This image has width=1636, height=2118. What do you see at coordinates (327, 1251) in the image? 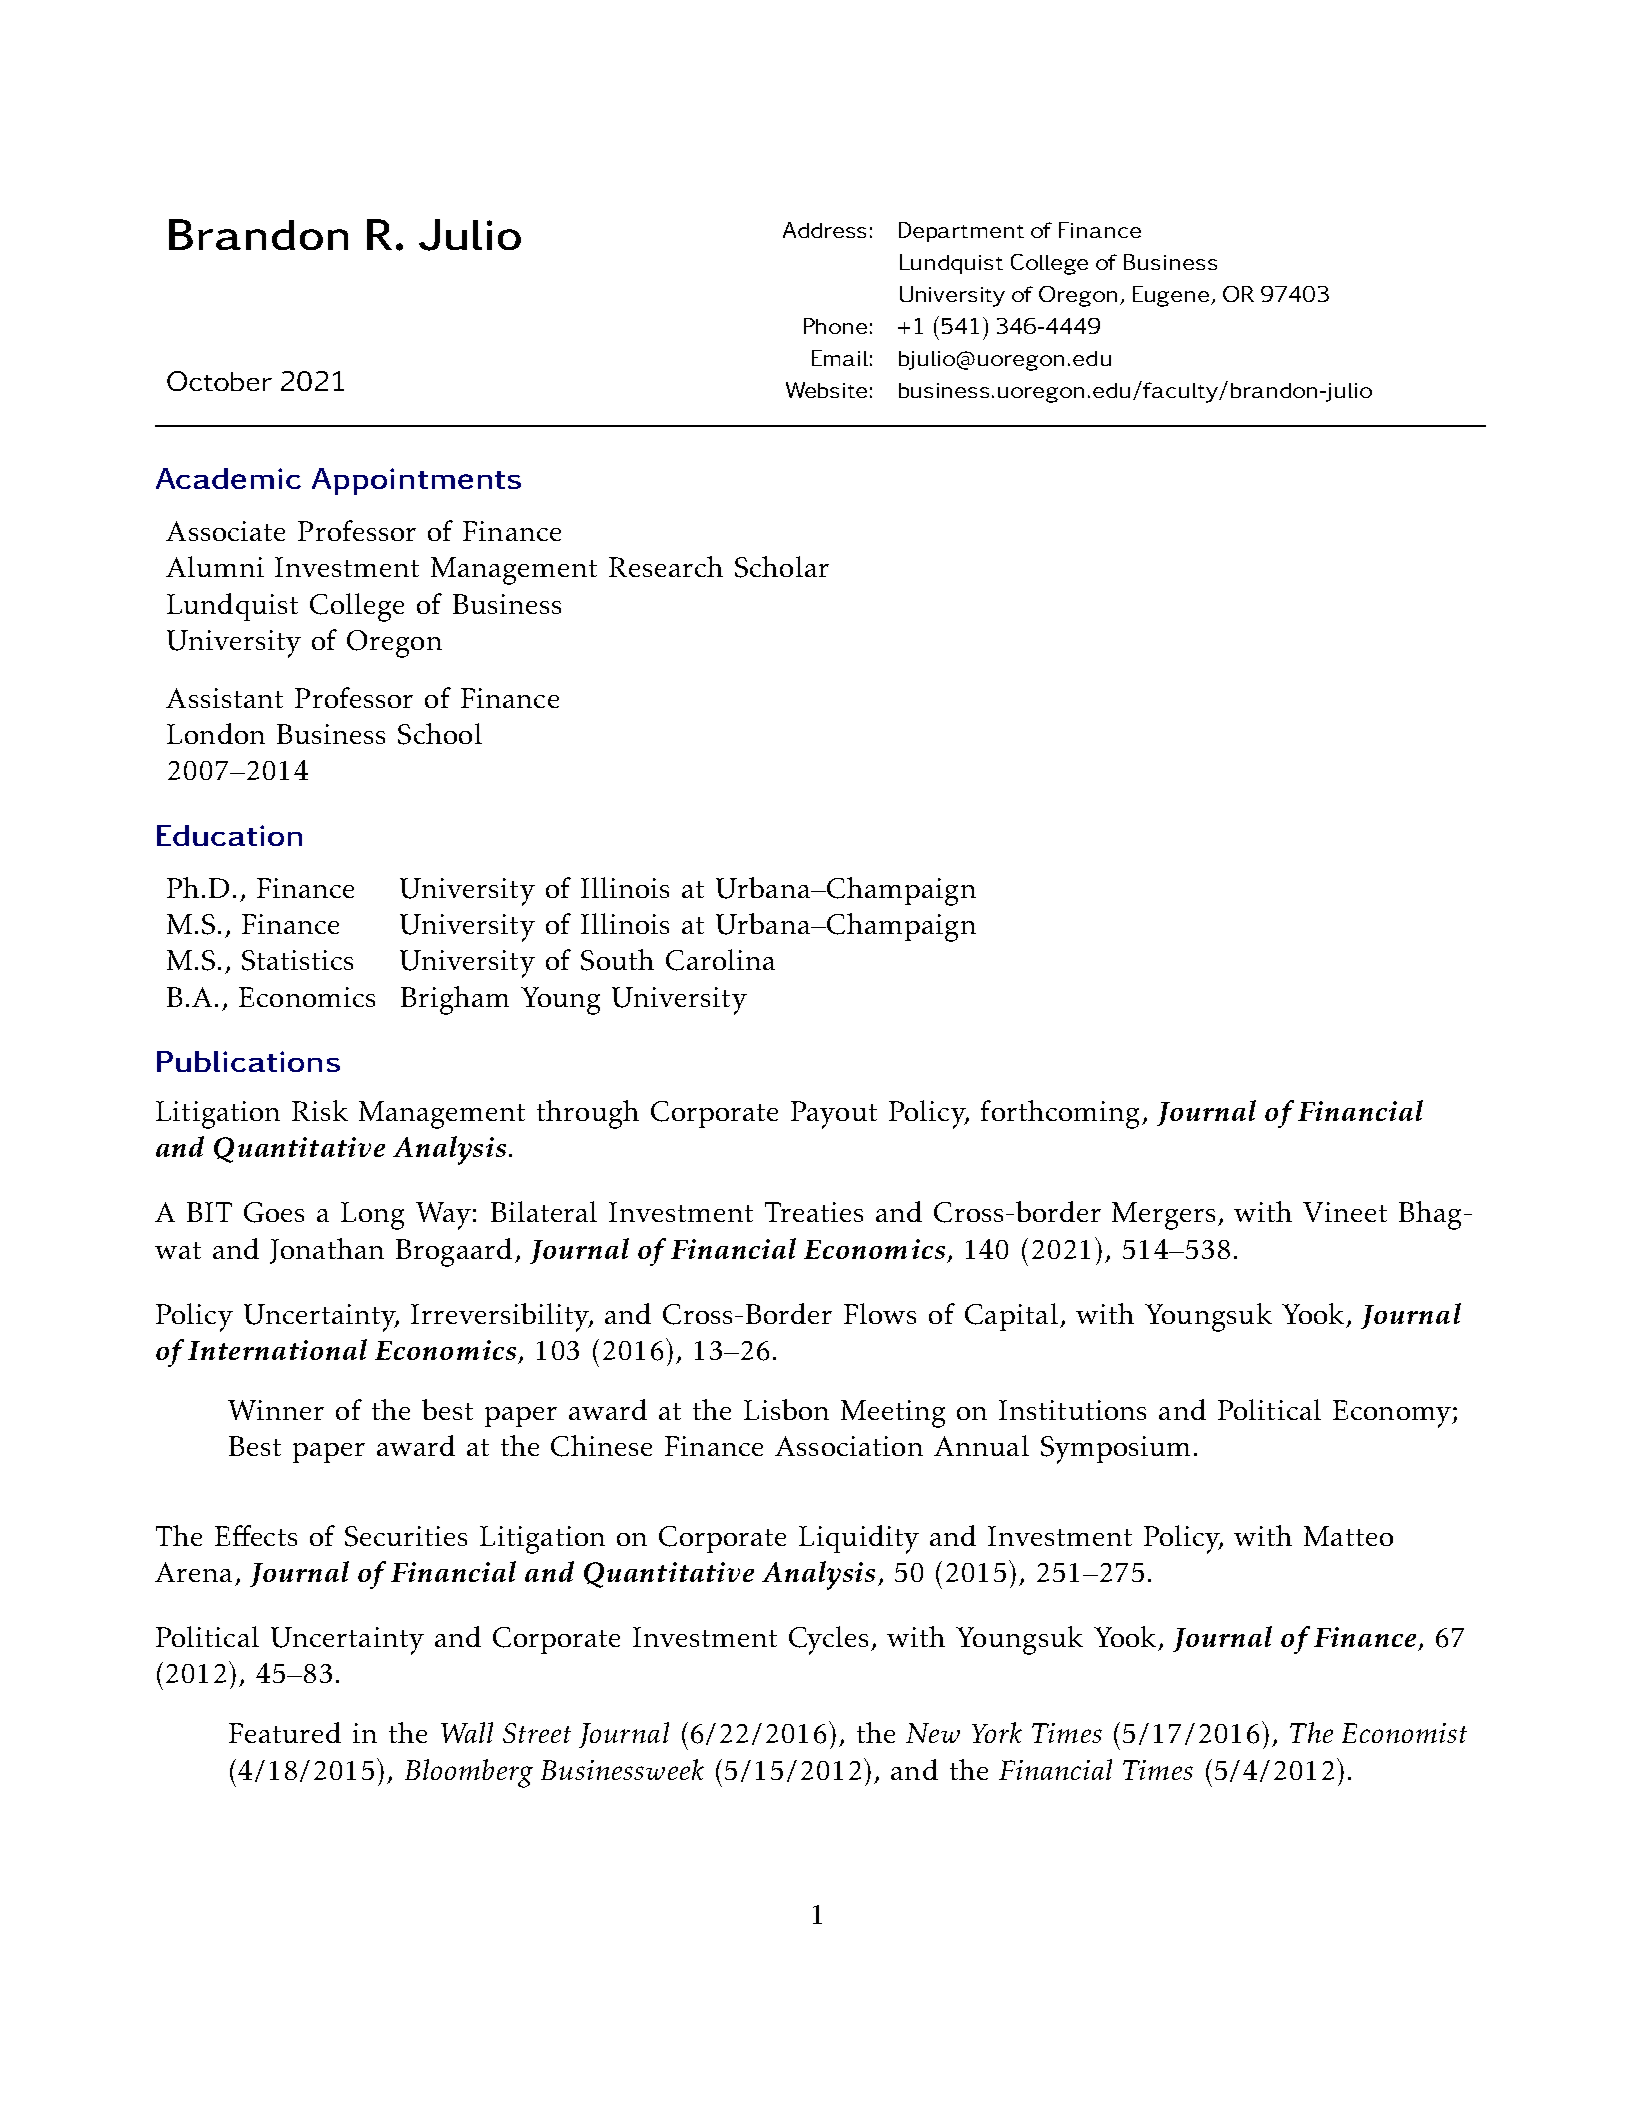
I see `Jonathan` at bounding box center [327, 1251].
